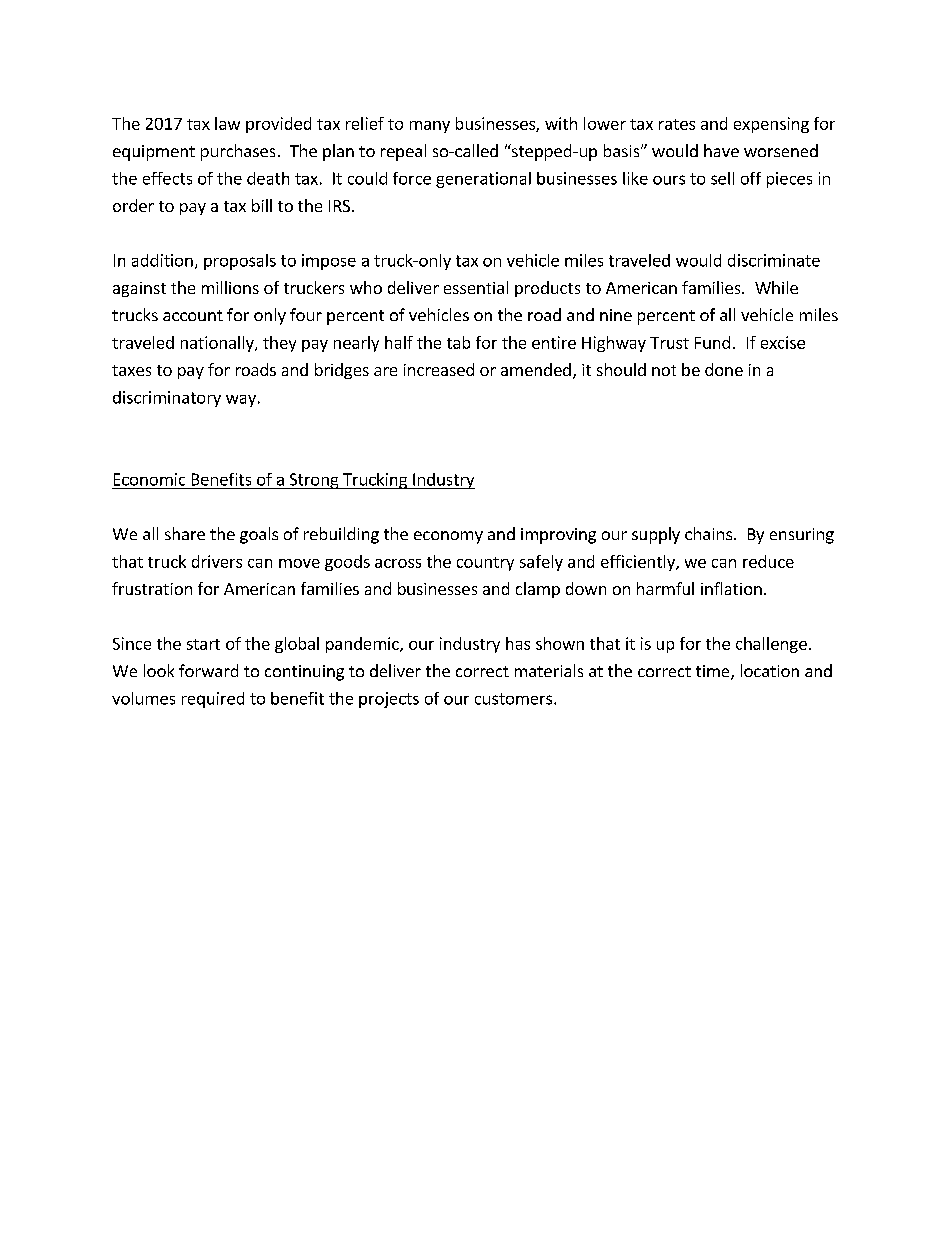  What do you see at coordinates (185, 533) in the document?
I see `share` at bounding box center [185, 533].
